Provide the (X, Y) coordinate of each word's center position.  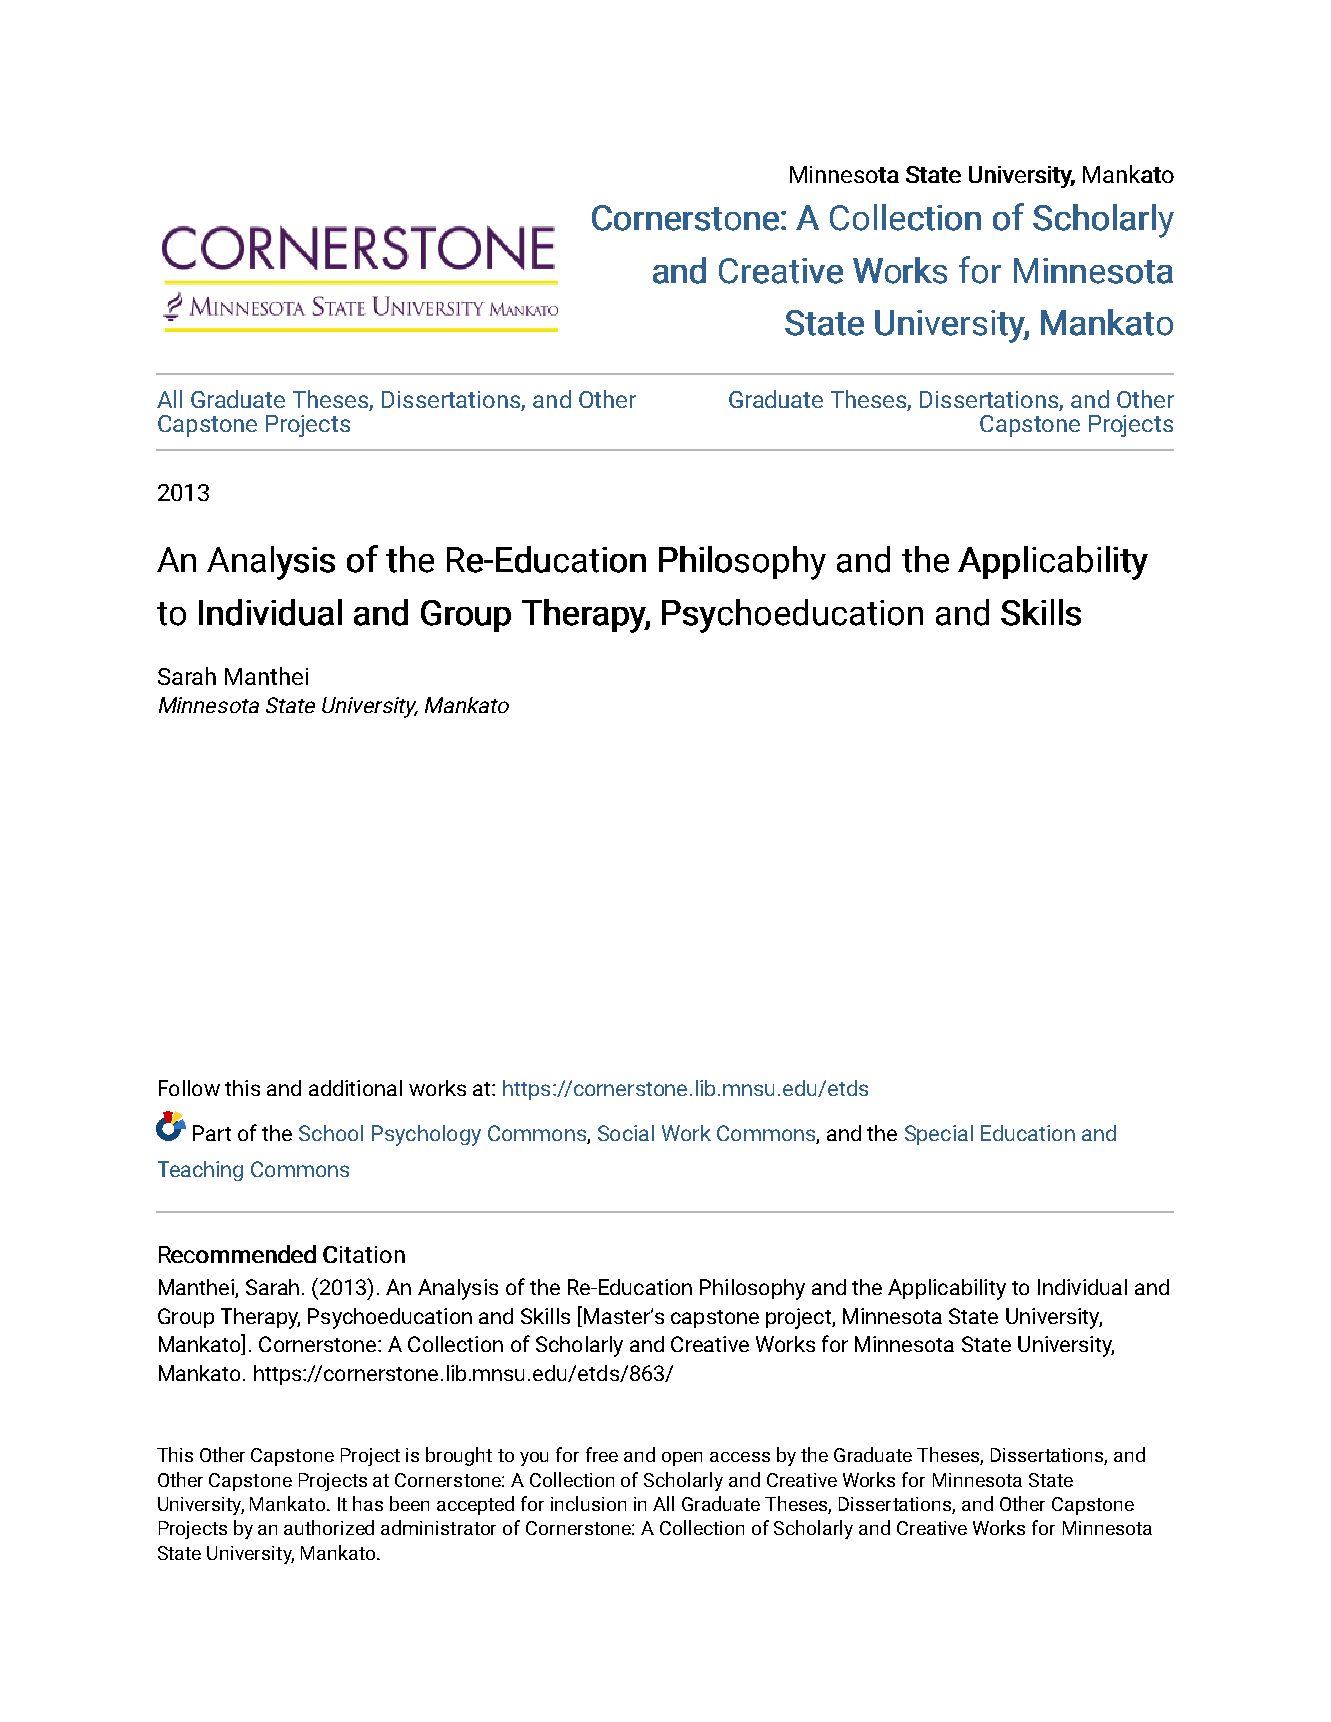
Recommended (237, 1254)
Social (626, 1133)
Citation (364, 1254)
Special (939, 1135)
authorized (329, 1527)
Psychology (426, 1135)
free (602, 1454)
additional (355, 1088)
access (740, 1457)
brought (459, 1456)
